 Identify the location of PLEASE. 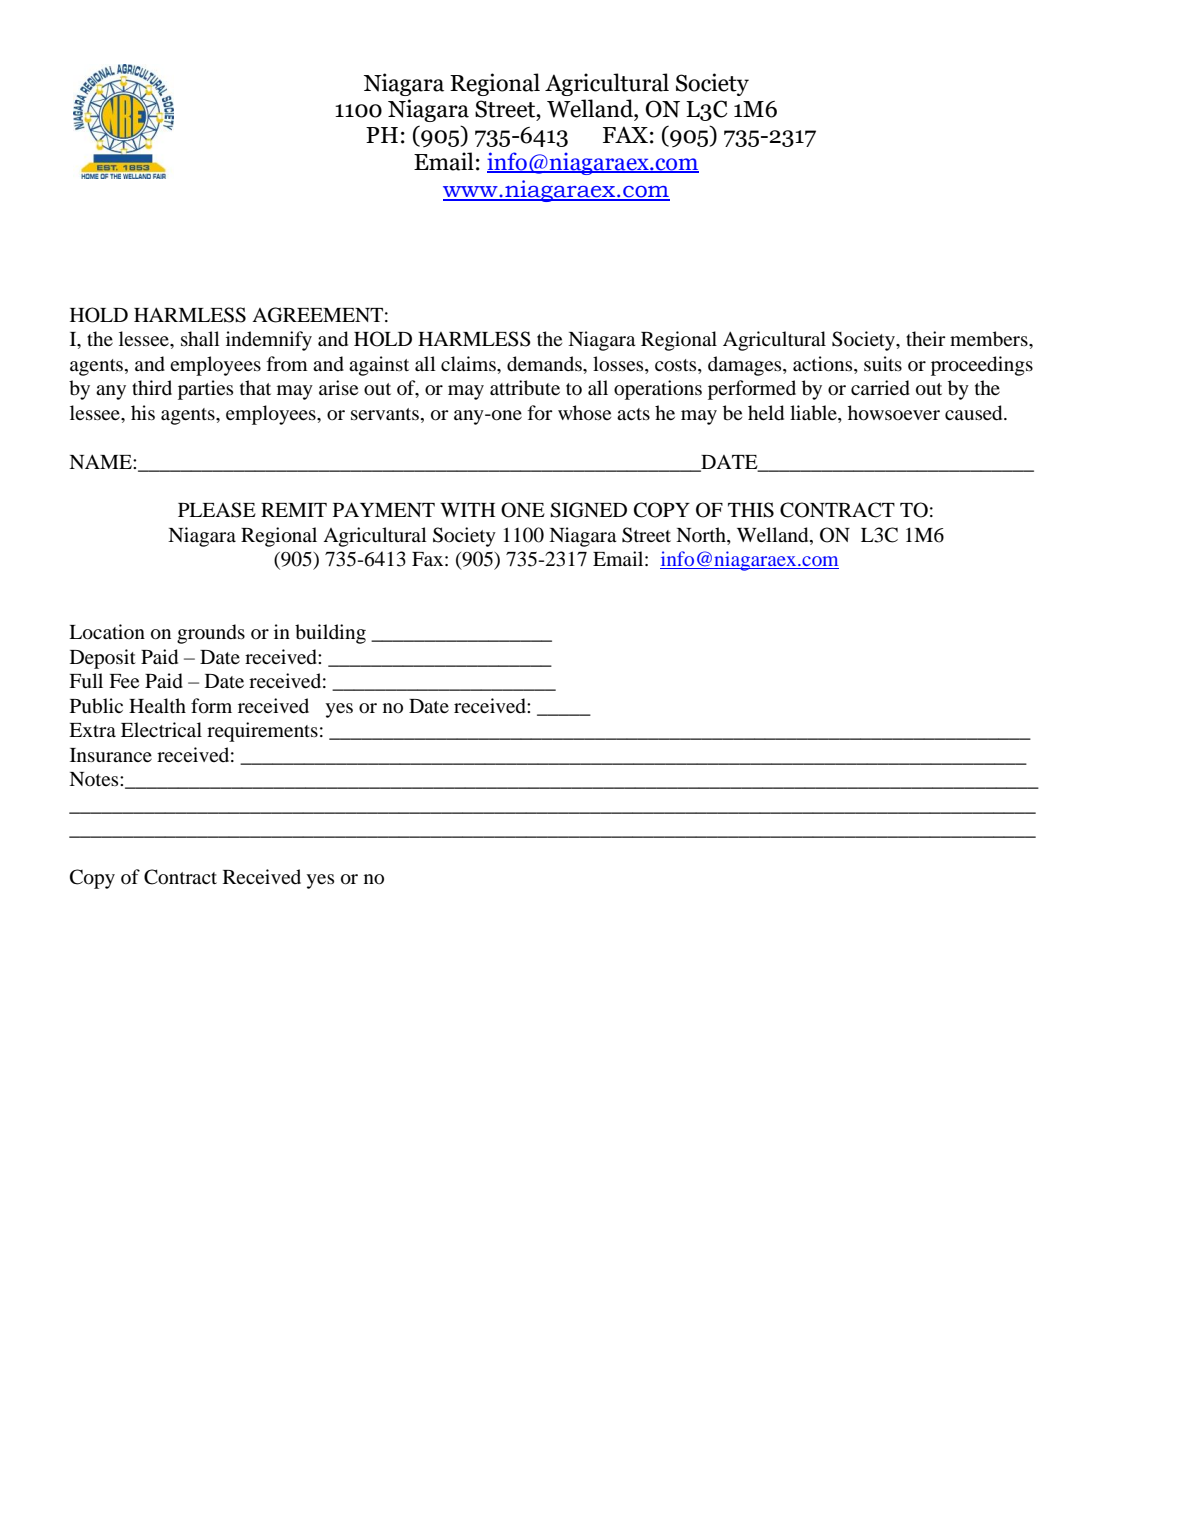
(217, 510).
